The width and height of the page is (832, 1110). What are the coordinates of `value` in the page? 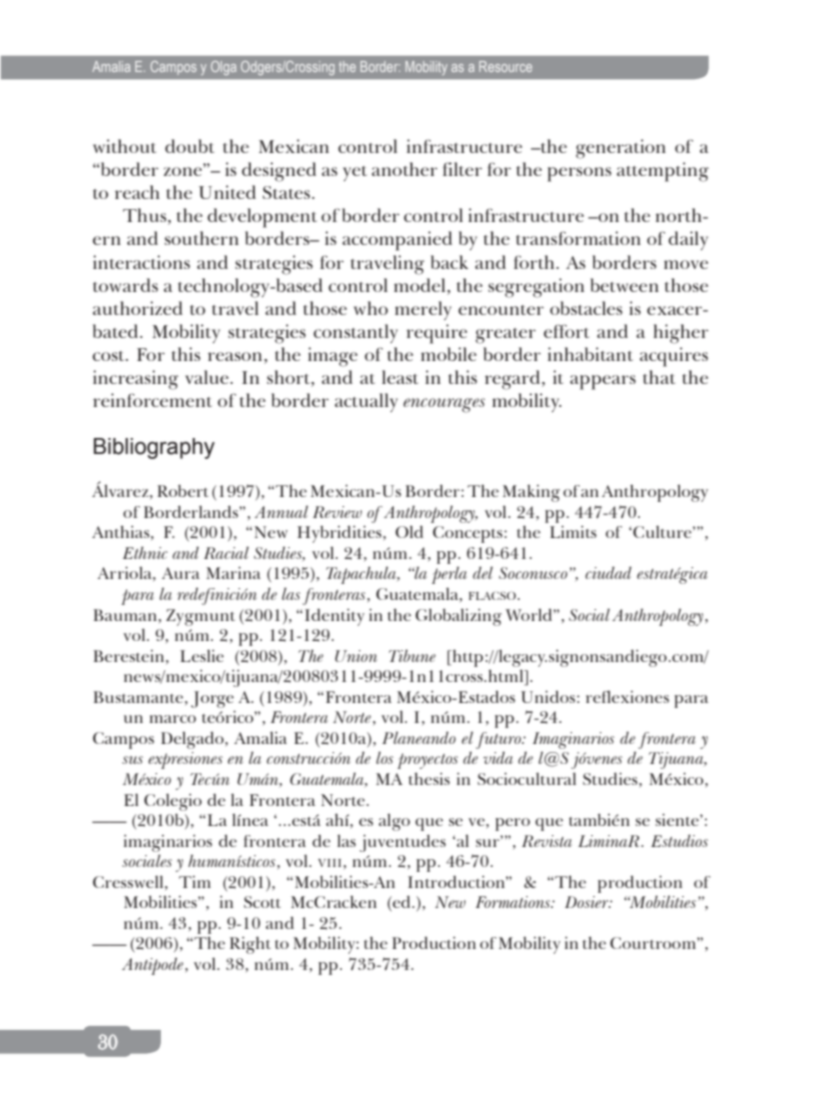 It's located at (208, 377).
